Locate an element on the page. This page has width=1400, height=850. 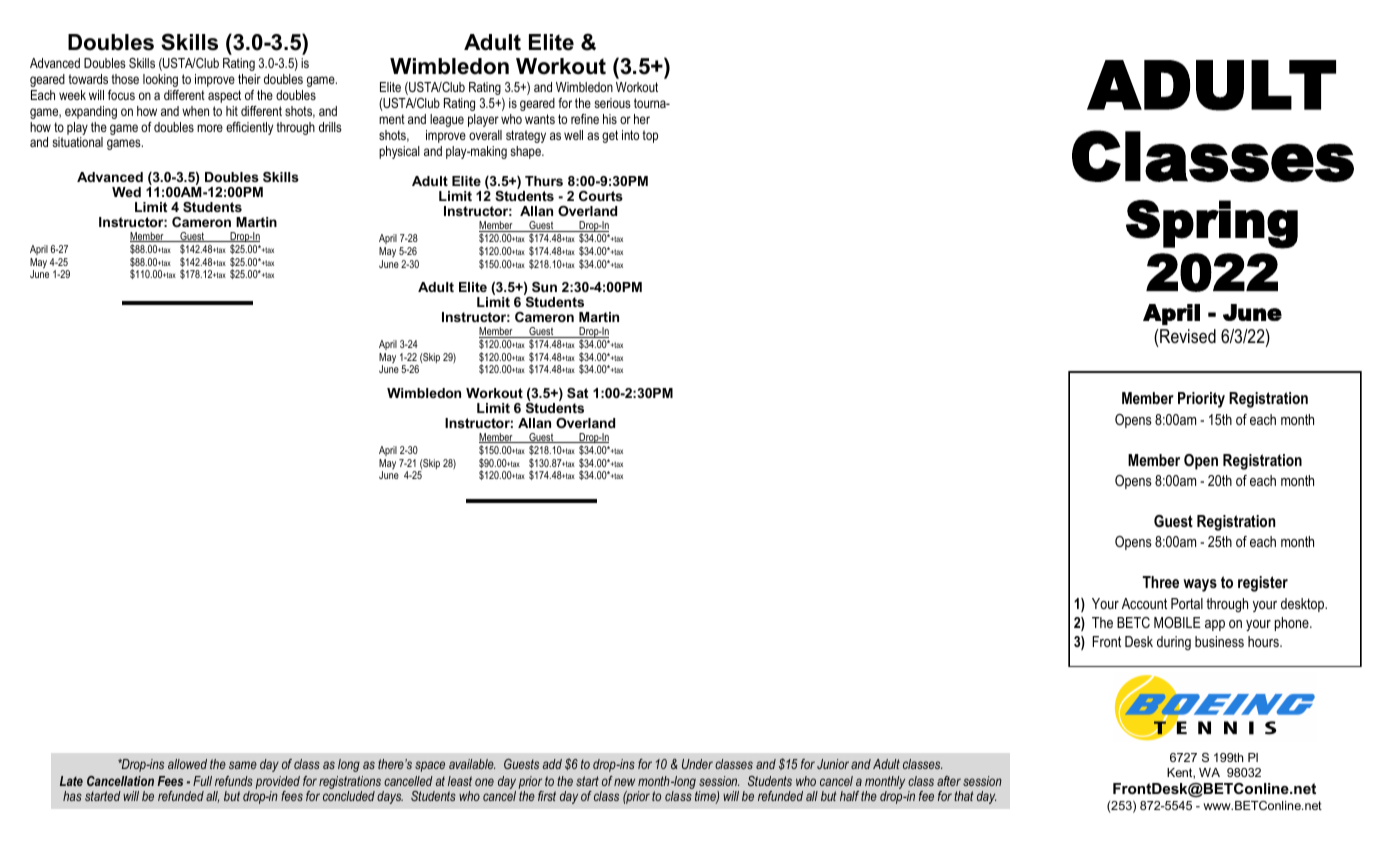
Sat is located at coordinates (577, 393).
